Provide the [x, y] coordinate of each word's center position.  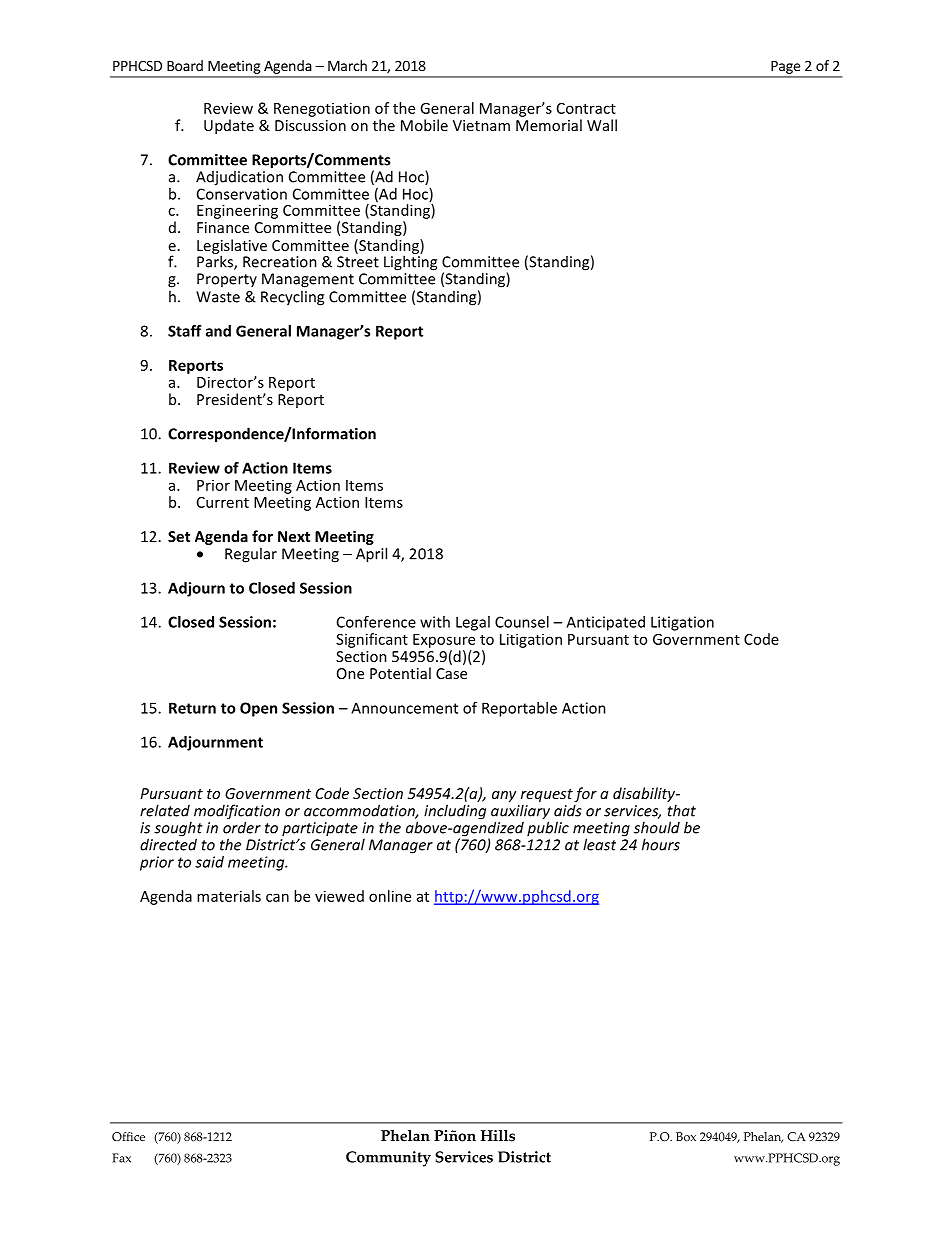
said [209, 862]
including [455, 812]
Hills [498, 1136]
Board [185, 65]
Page [785, 67]
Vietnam [481, 125]
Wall [602, 125]
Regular [251, 555]
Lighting [410, 262]
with [435, 622]
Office [128, 1137]
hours [661, 844]
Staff [184, 331]
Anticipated [605, 623]
